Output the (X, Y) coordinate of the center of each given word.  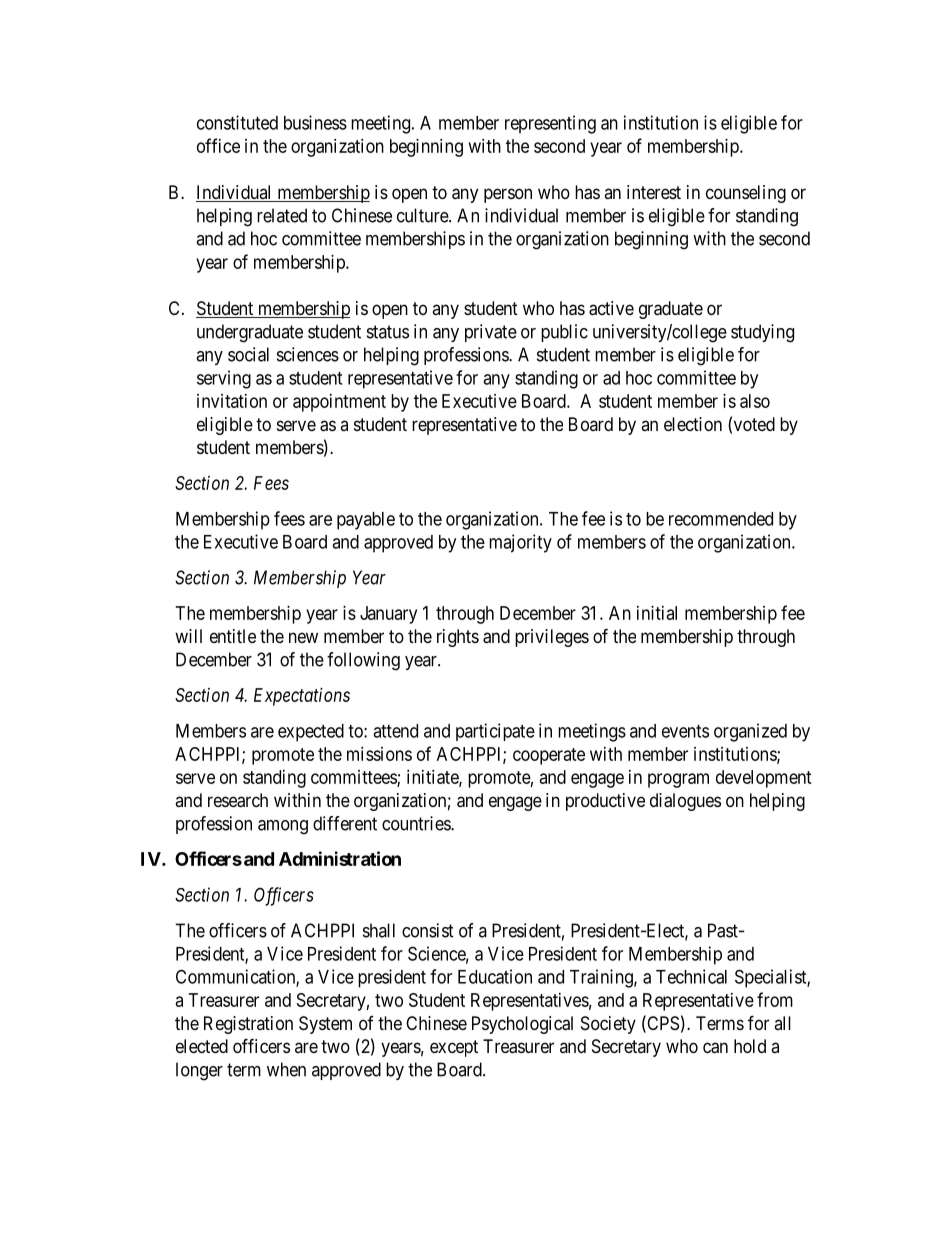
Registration (248, 1025)
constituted (237, 122)
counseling (746, 194)
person (508, 195)
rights (458, 638)
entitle (233, 636)
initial (657, 613)
